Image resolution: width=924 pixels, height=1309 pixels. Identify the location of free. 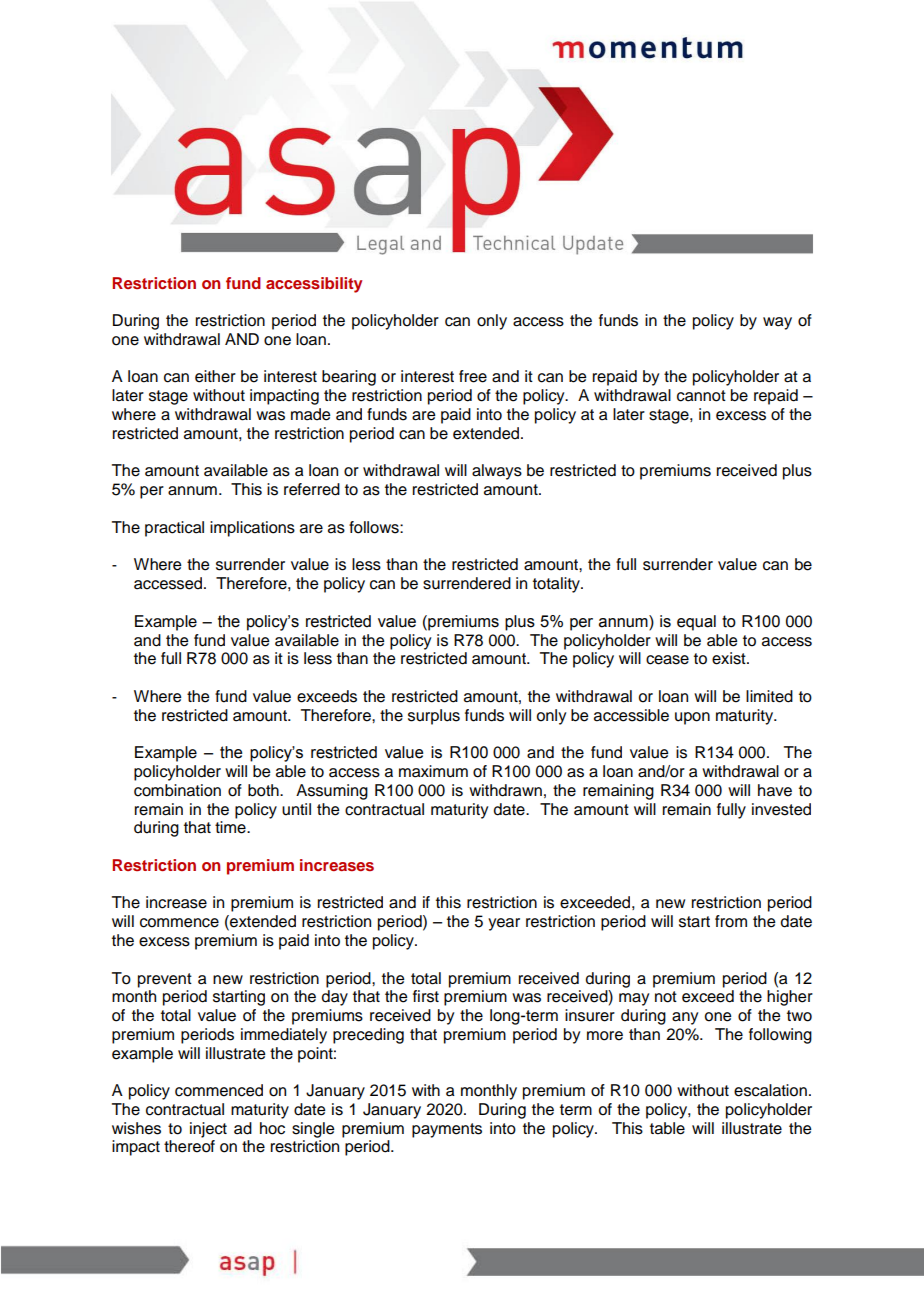
(473, 376).
